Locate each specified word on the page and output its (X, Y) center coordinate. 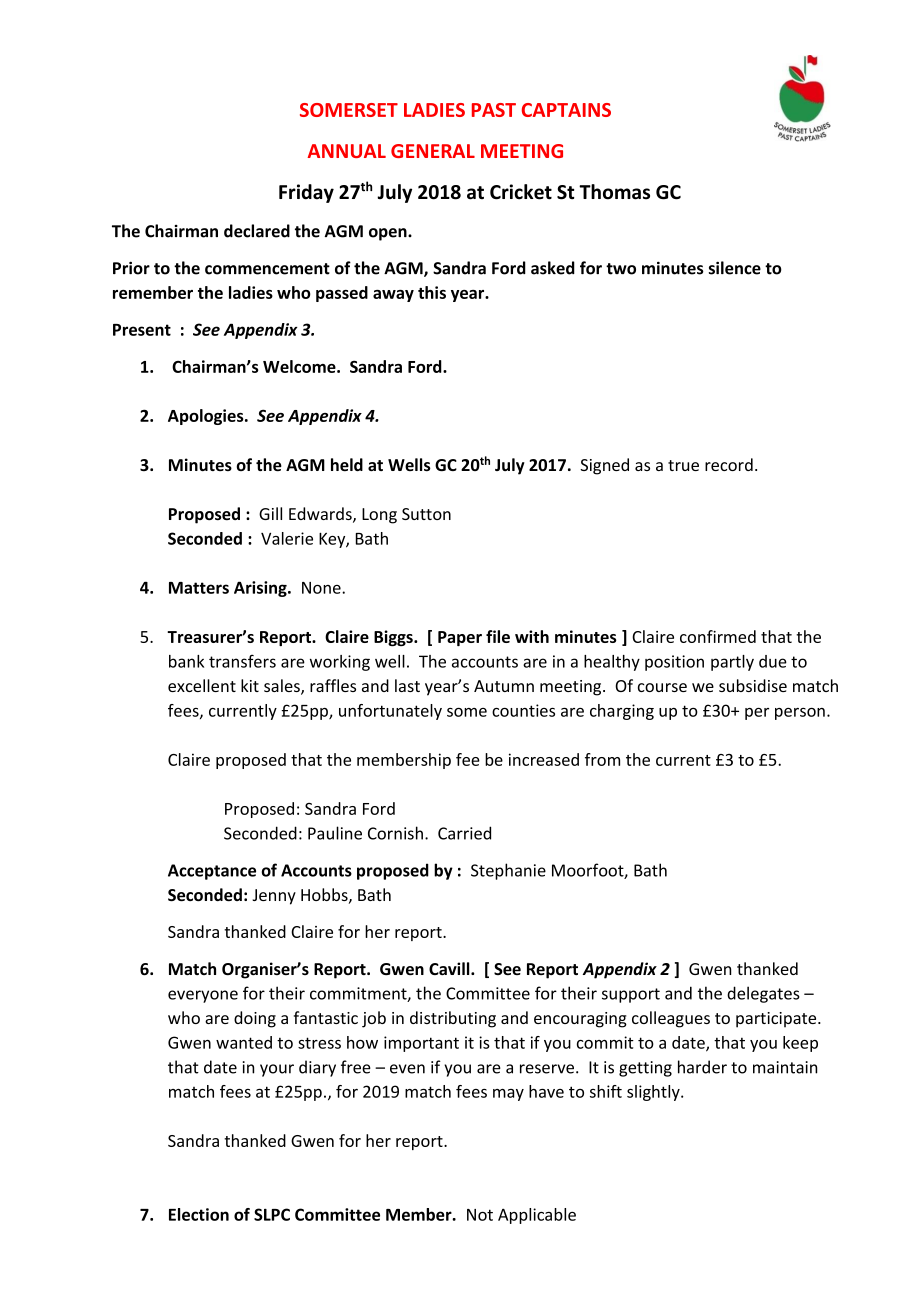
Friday (306, 193)
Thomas (614, 192)
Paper (460, 638)
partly (732, 663)
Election (199, 1214)
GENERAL (433, 151)
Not (480, 1215)
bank (186, 661)
